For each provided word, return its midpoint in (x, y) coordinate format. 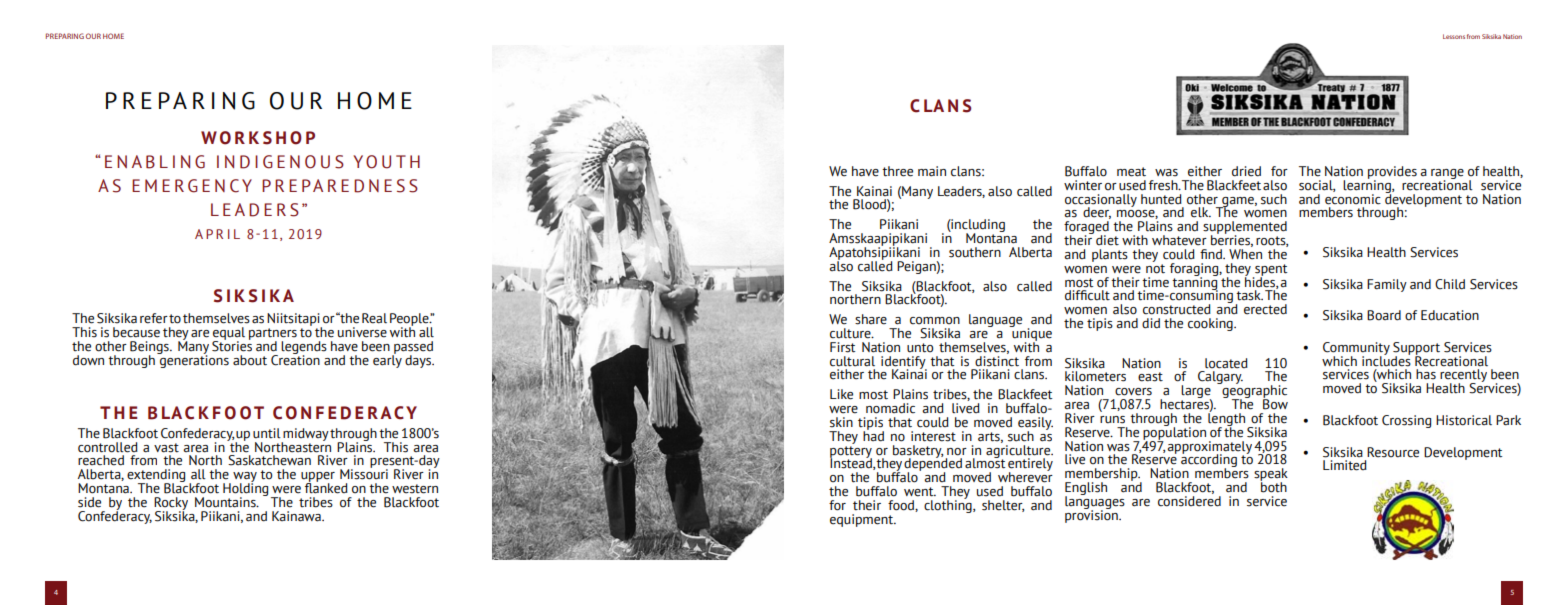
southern (975, 252)
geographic (1253, 392)
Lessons (1454, 36)
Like (841, 394)
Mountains (226, 502)
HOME (113, 36)
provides (1392, 173)
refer (154, 318)
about (250, 360)
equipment (862, 520)
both (1273, 486)
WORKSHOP (258, 138)
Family (1387, 285)
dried (1246, 171)
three (897, 171)
